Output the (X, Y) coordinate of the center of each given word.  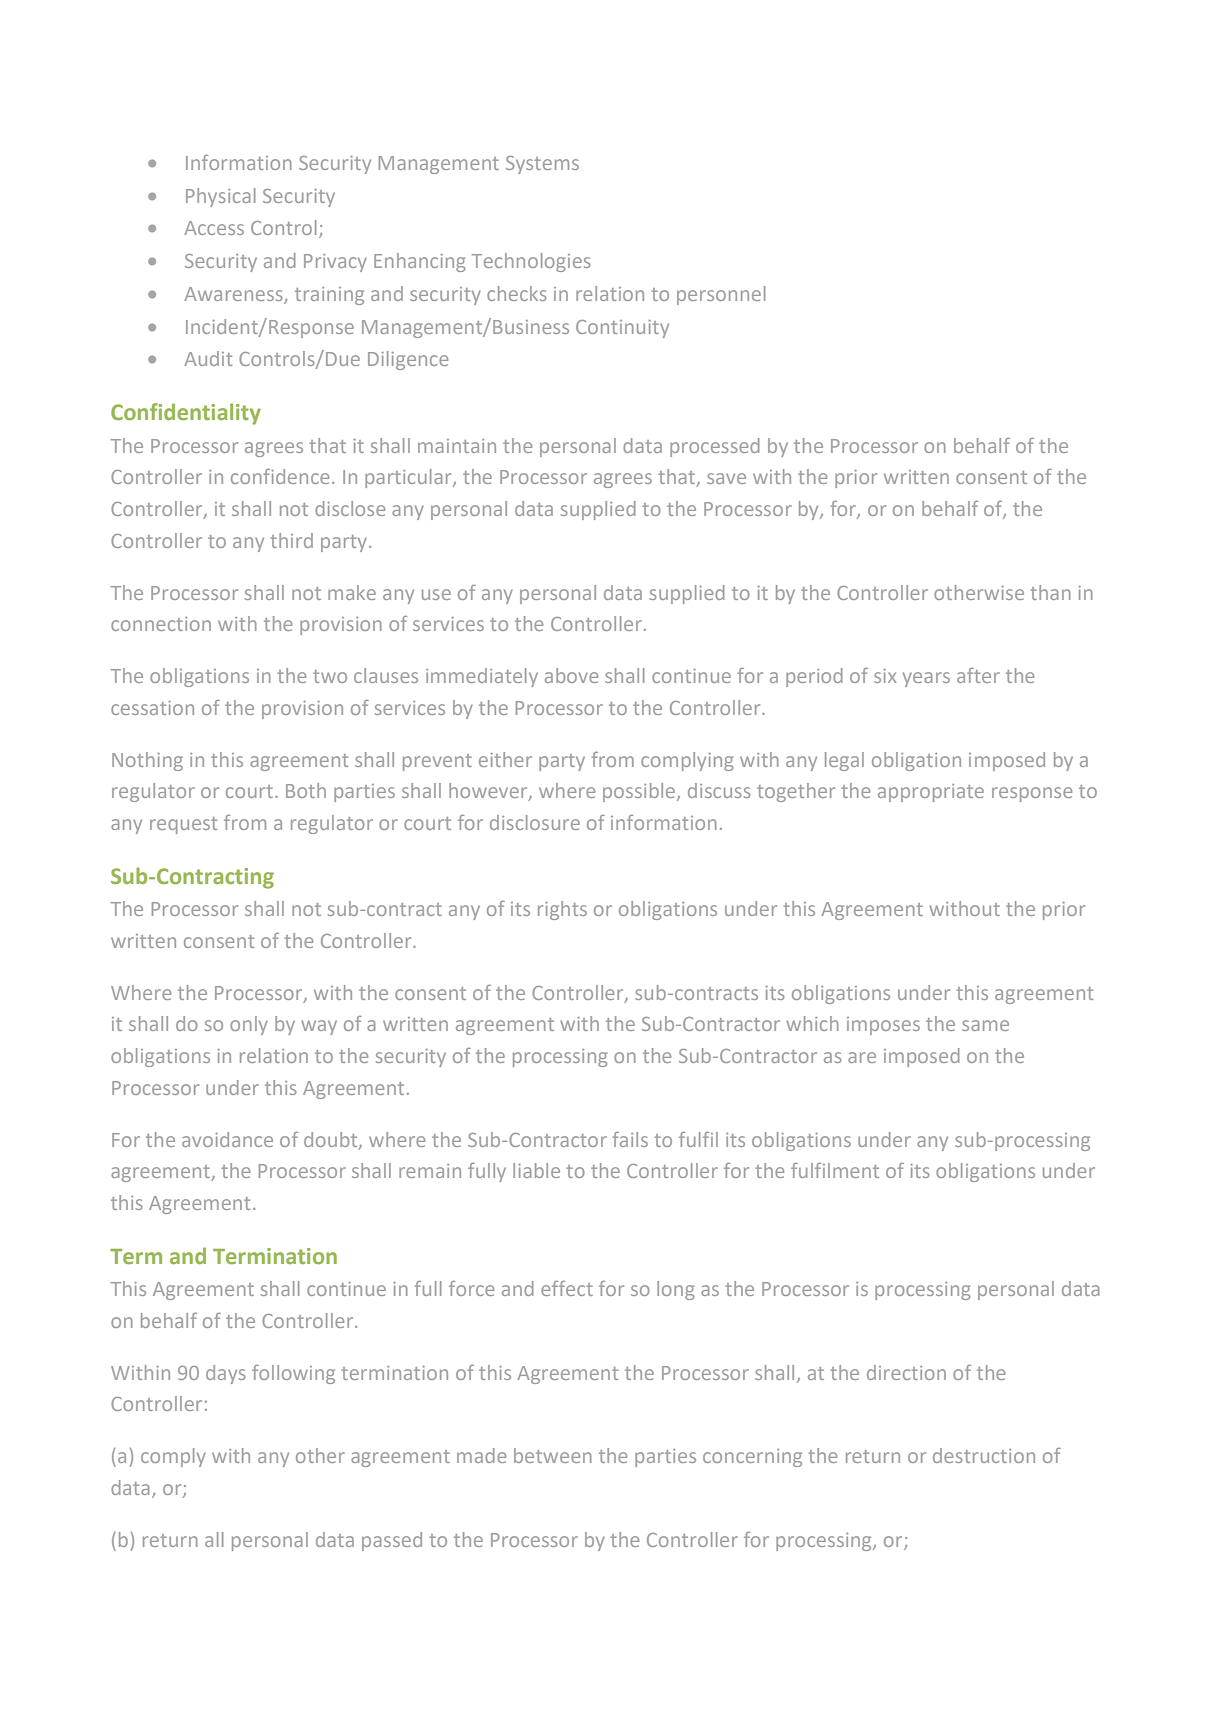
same (985, 1025)
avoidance (227, 1139)
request (183, 825)
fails (630, 1139)
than (1050, 592)
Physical (220, 197)
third (291, 540)
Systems (542, 165)
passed (392, 1541)
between (553, 1455)
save (726, 478)
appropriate (931, 793)
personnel (721, 295)
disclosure (535, 822)
